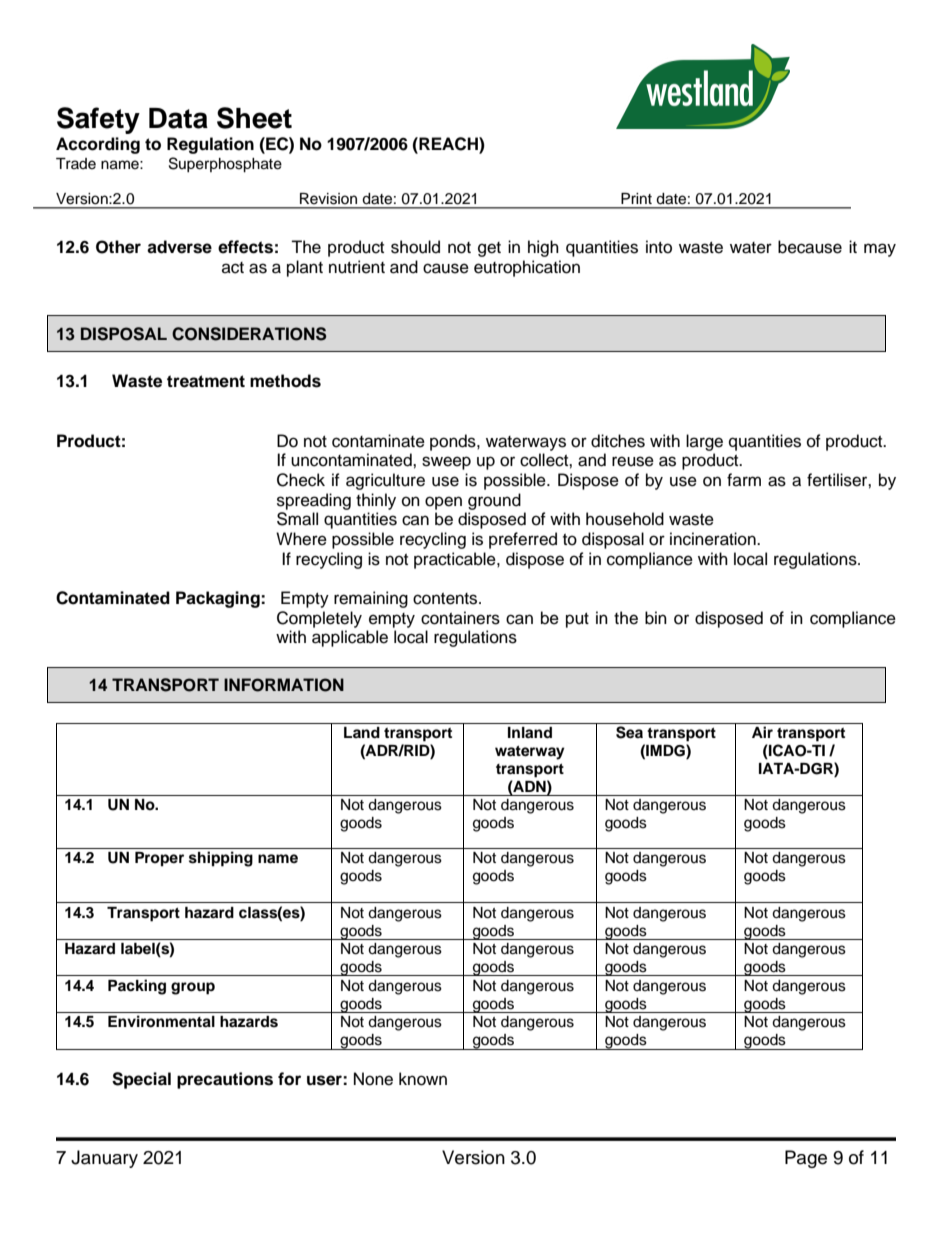 This screenshot has width=952, height=1233. What do you see at coordinates (141, 1080) in the screenshot?
I see `Special` at bounding box center [141, 1080].
